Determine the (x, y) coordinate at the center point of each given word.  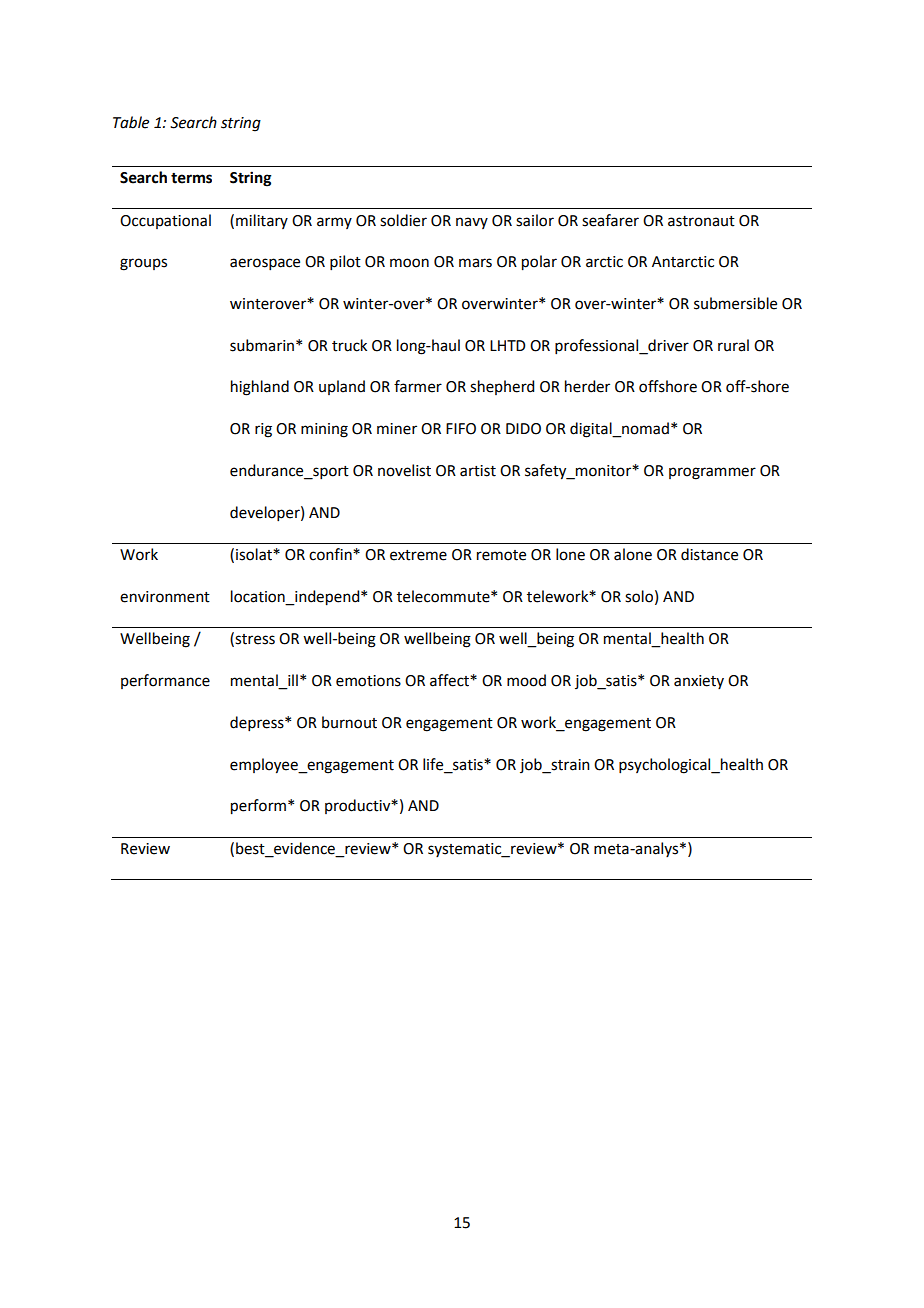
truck (349, 345)
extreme (418, 555)
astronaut (701, 221)
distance (709, 554)
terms (191, 178)
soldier (403, 220)
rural (733, 345)
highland (260, 388)
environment (165, 597)
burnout (349, 722)
